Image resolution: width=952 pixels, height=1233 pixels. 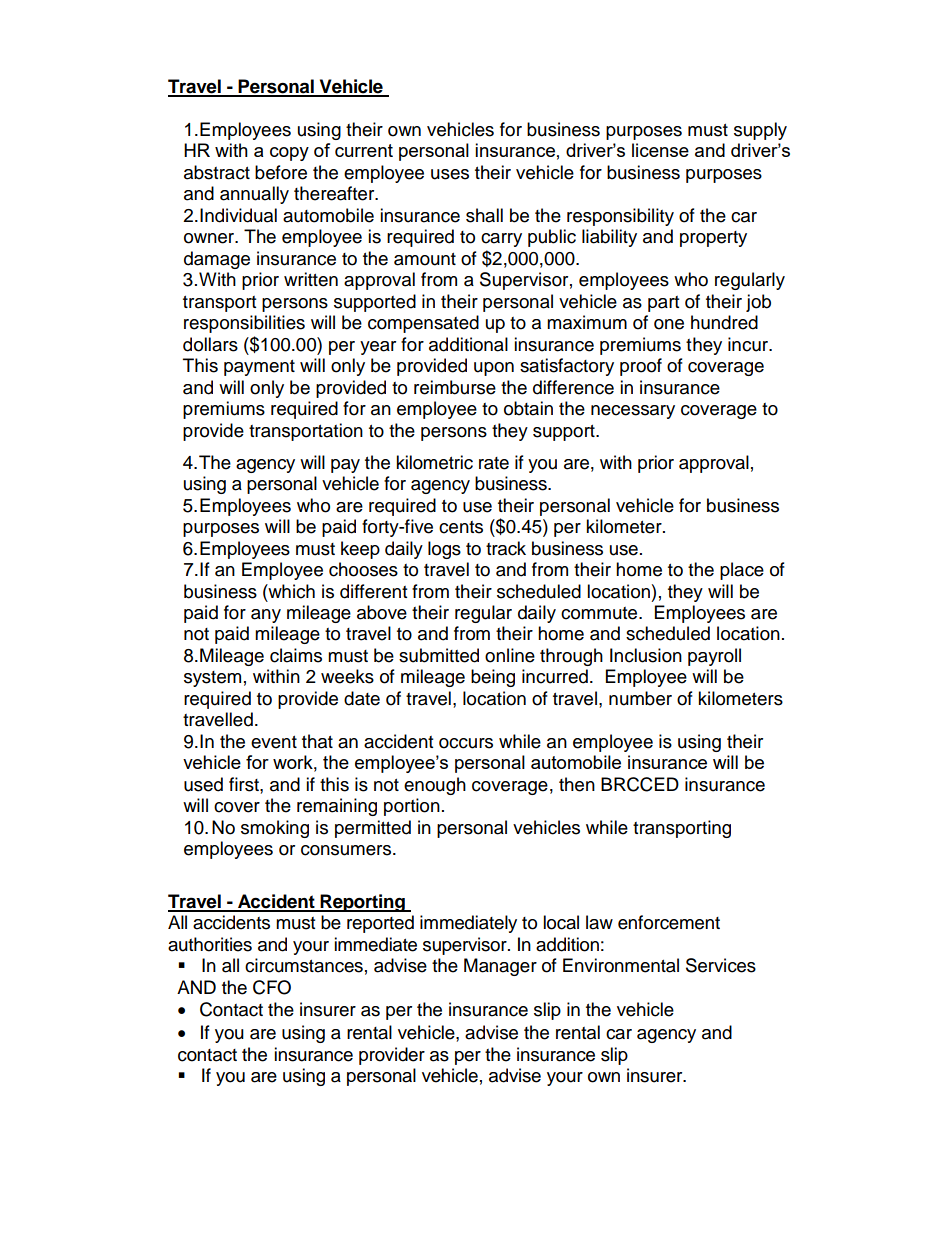 I want to click on Manager, so click(x=500, y=967).
